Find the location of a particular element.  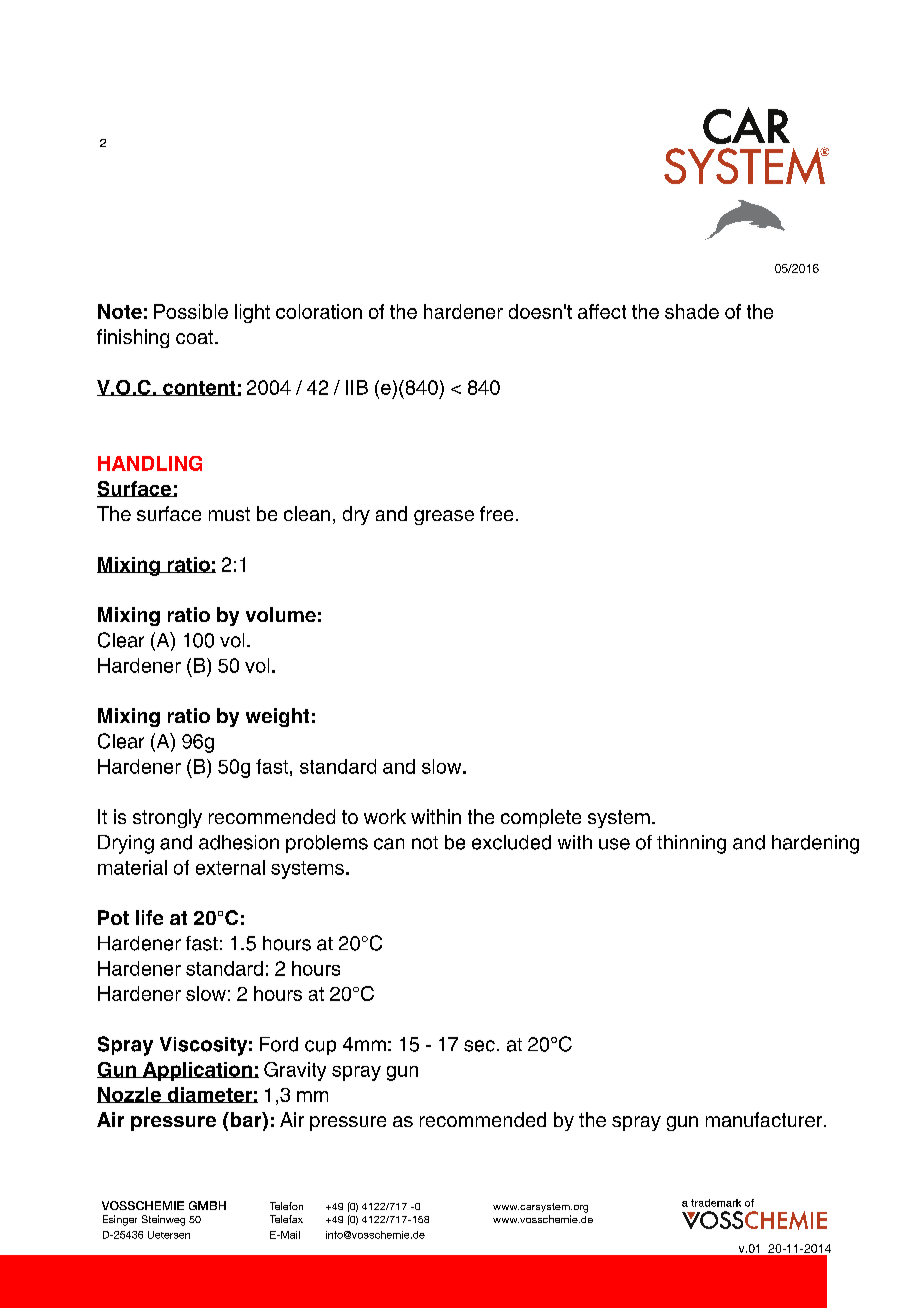

life is located at coordinates (149, 917).
